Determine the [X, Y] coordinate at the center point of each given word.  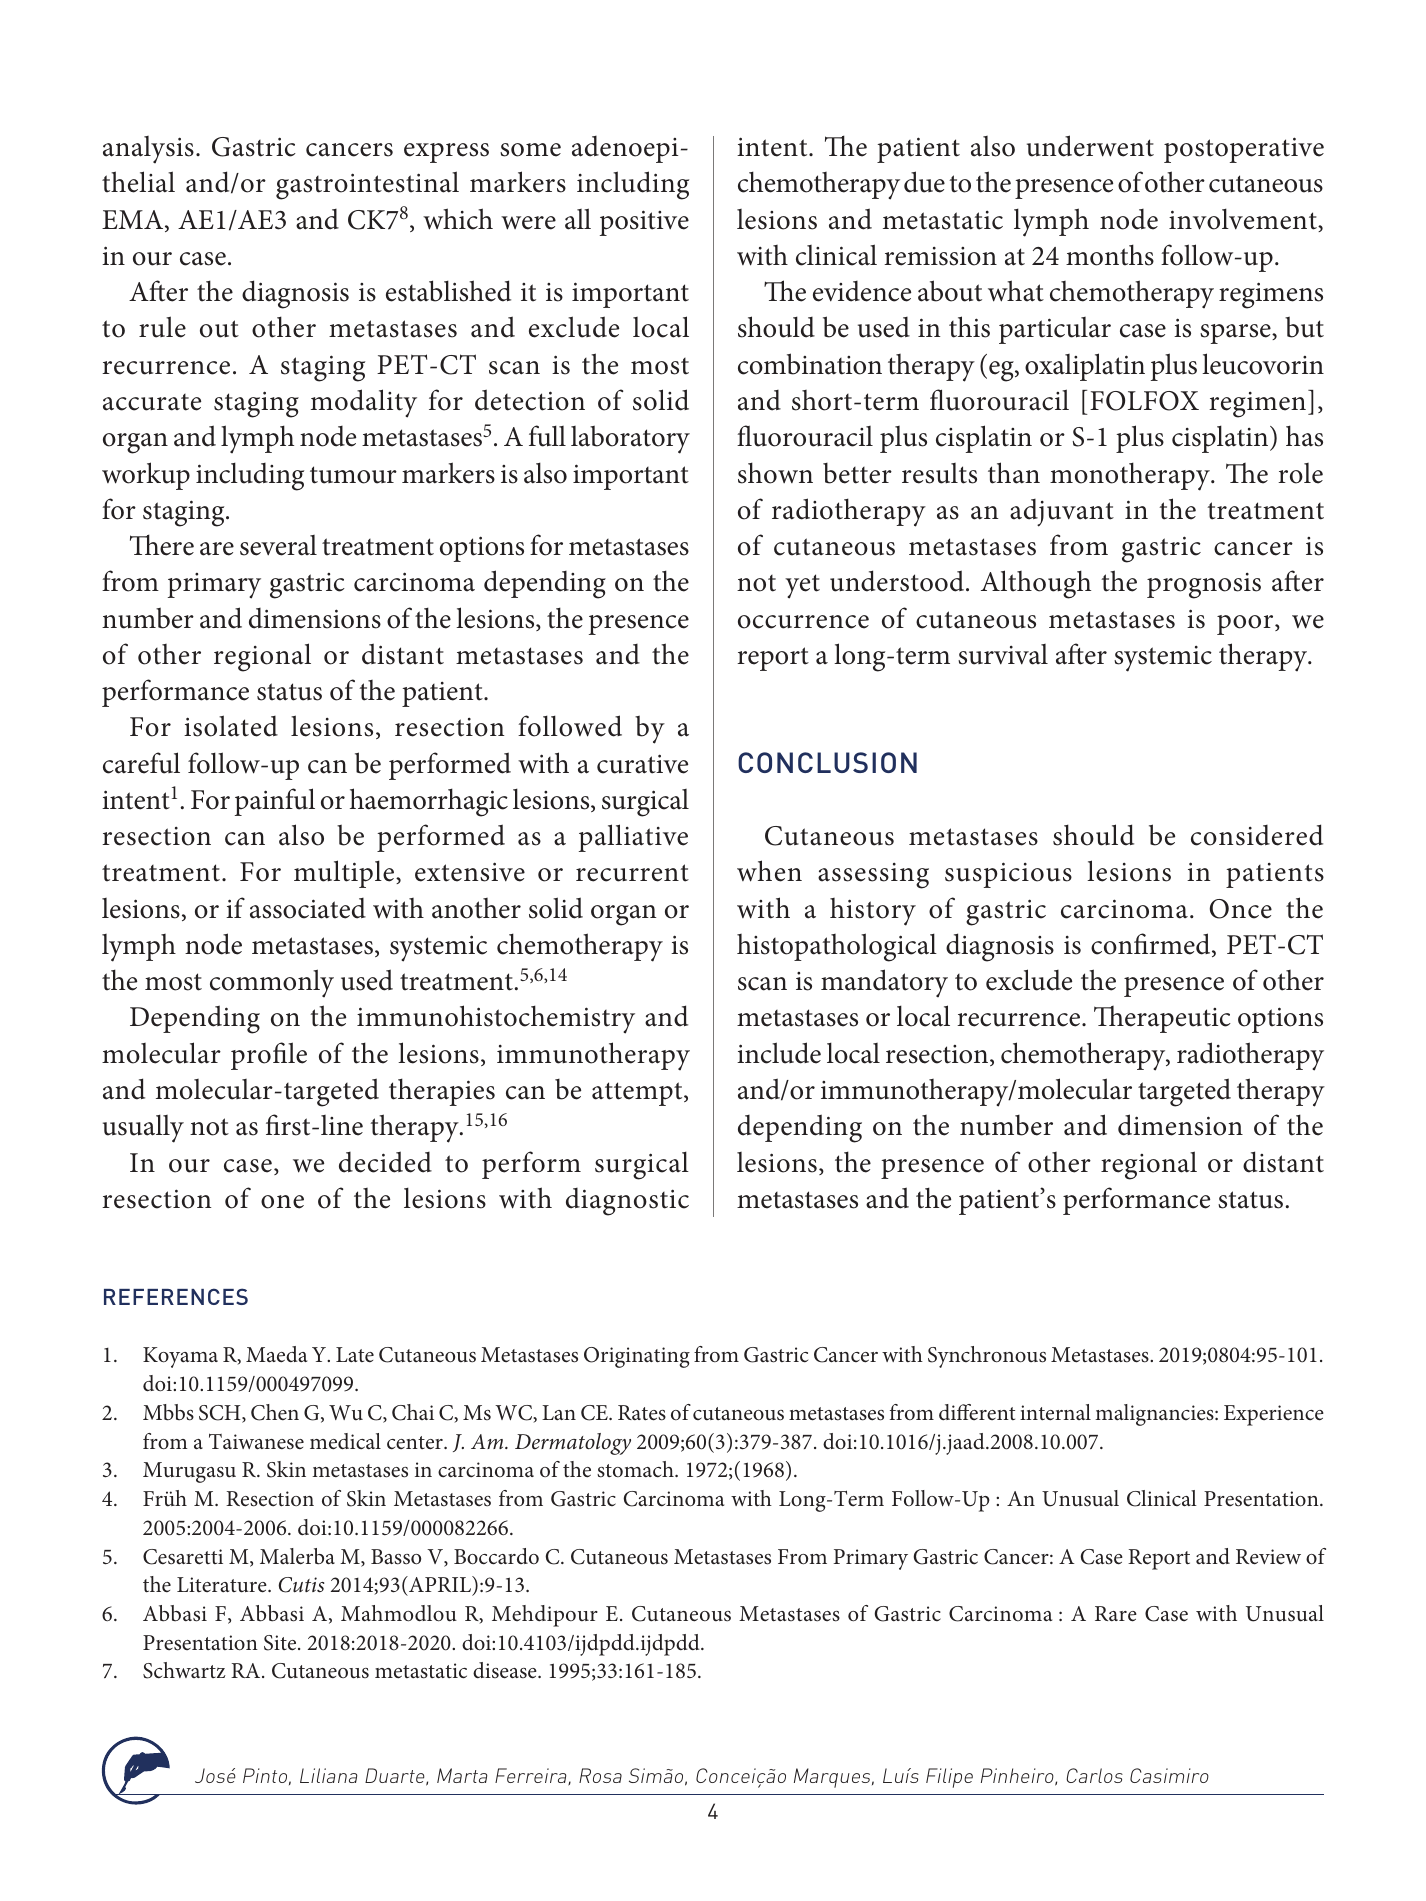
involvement [1244, 220]
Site [281, 1643]
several [278, 545]
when [769, 871]
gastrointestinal [367, 185]
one [282, 1202]
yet [802, 586]
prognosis [1204, 586]
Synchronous [987, 1357]
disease [506, 1670]
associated [308, 908]
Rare [1116, 1614]
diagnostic [627, 1202]
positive [644, 223]
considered [1257, 835]
